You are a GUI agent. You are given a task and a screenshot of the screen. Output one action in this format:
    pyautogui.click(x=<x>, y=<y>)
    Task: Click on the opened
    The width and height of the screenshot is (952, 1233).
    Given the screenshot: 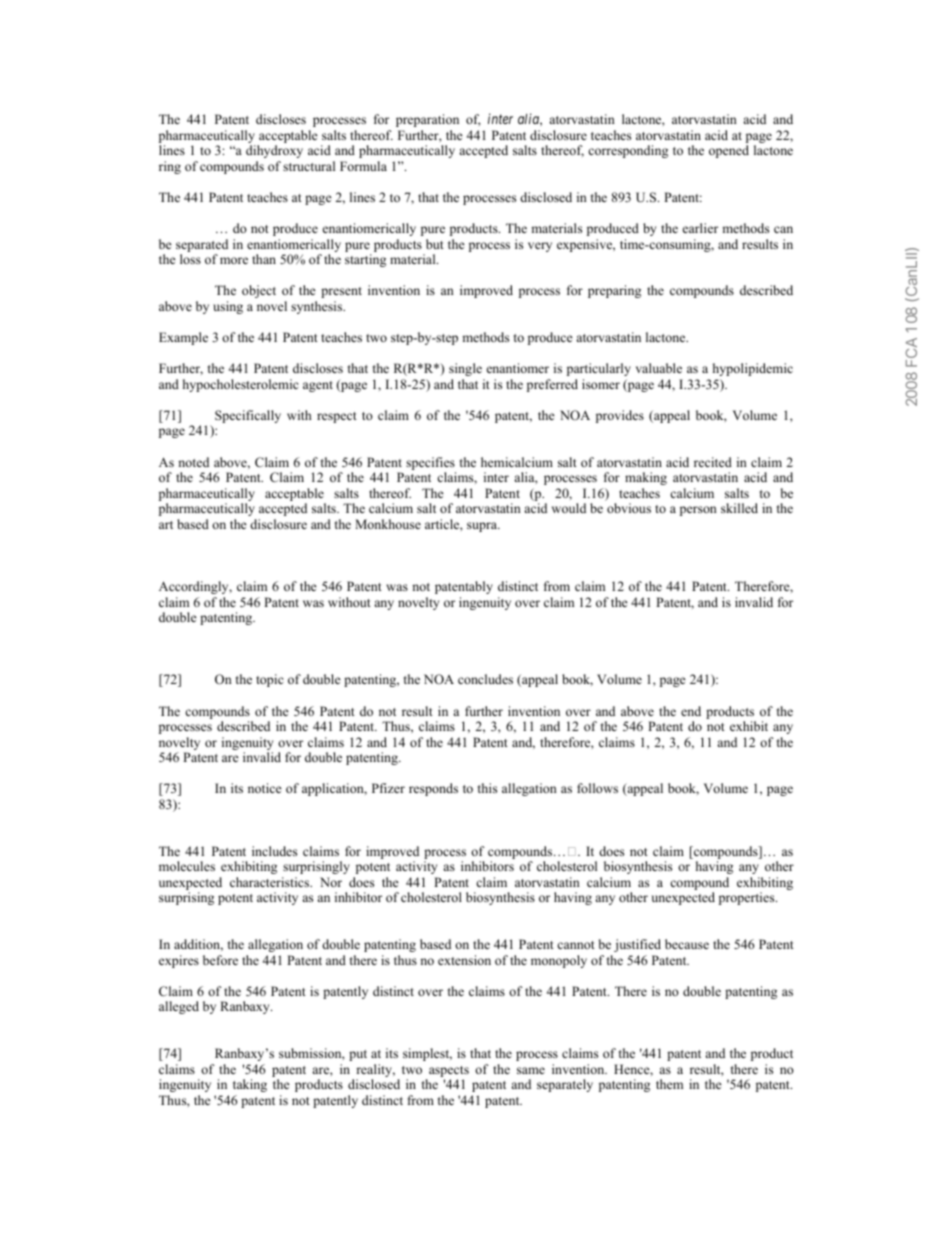 What is the action you would take?
    pyautogui.click(x=729, y=151)
